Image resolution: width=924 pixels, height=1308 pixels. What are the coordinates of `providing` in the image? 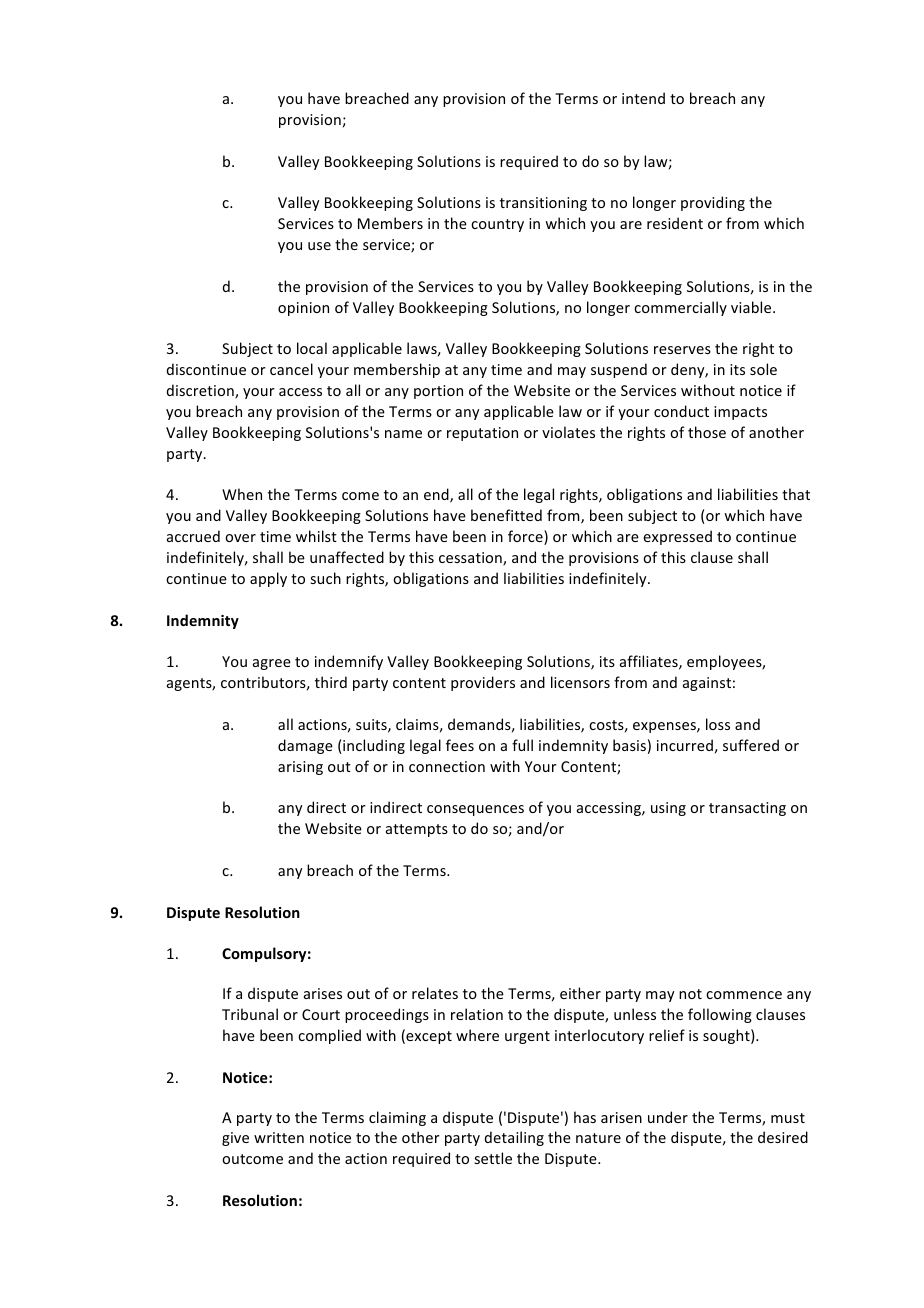 It's located at (713, 203).
